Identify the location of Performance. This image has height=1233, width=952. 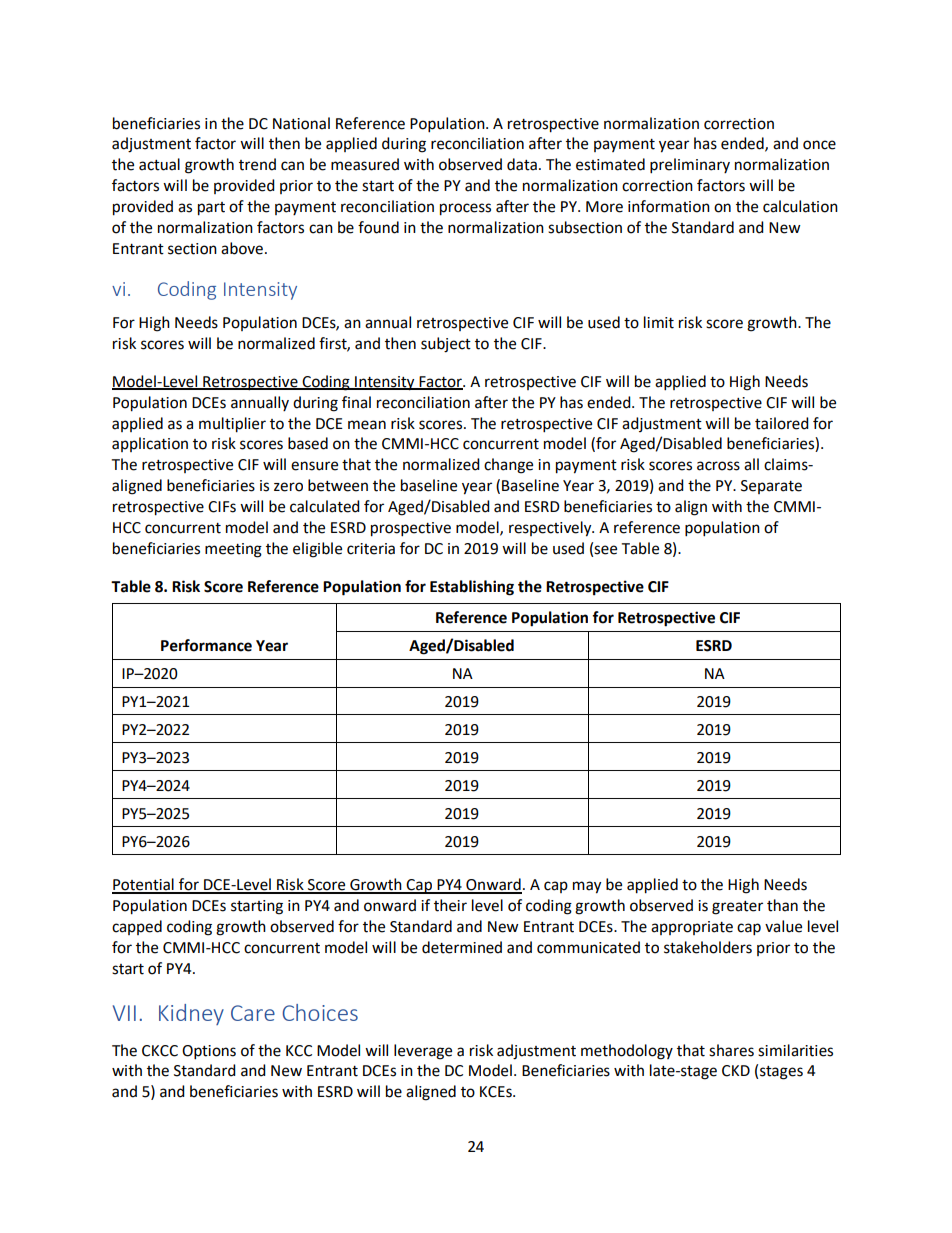
(206, 645).
